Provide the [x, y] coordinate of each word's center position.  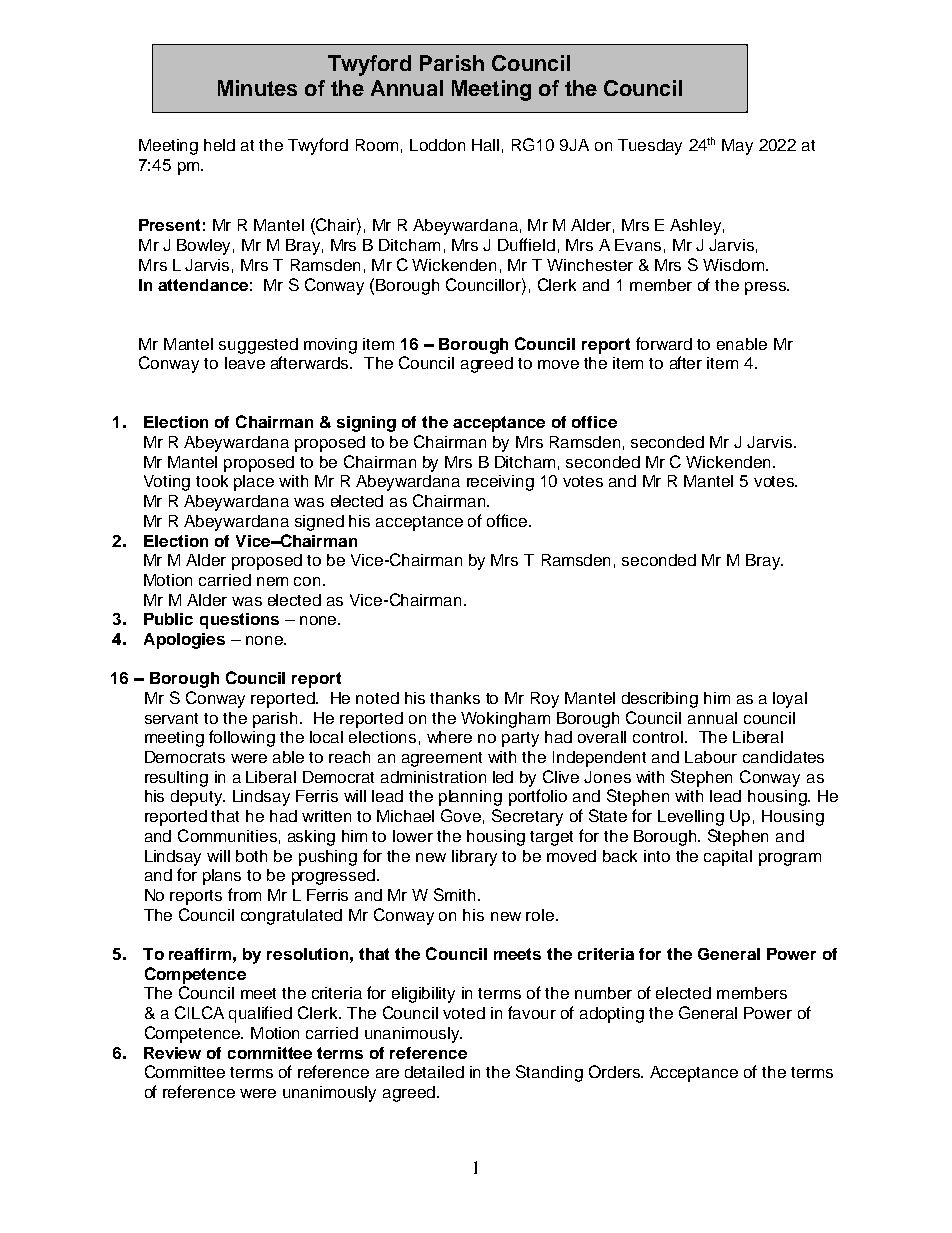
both [251, 856]
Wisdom [735, 265]
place [254, 483]
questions [239, 621]
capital [728, 858]
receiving [500, 483]
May [737, 147]
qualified [260, 1014]
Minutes [257, 88]
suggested [258, 346]
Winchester [590, 265]
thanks [455, 698]
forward [664, 343]
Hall [485, 145]
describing [660, 700]
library [474, 858]
